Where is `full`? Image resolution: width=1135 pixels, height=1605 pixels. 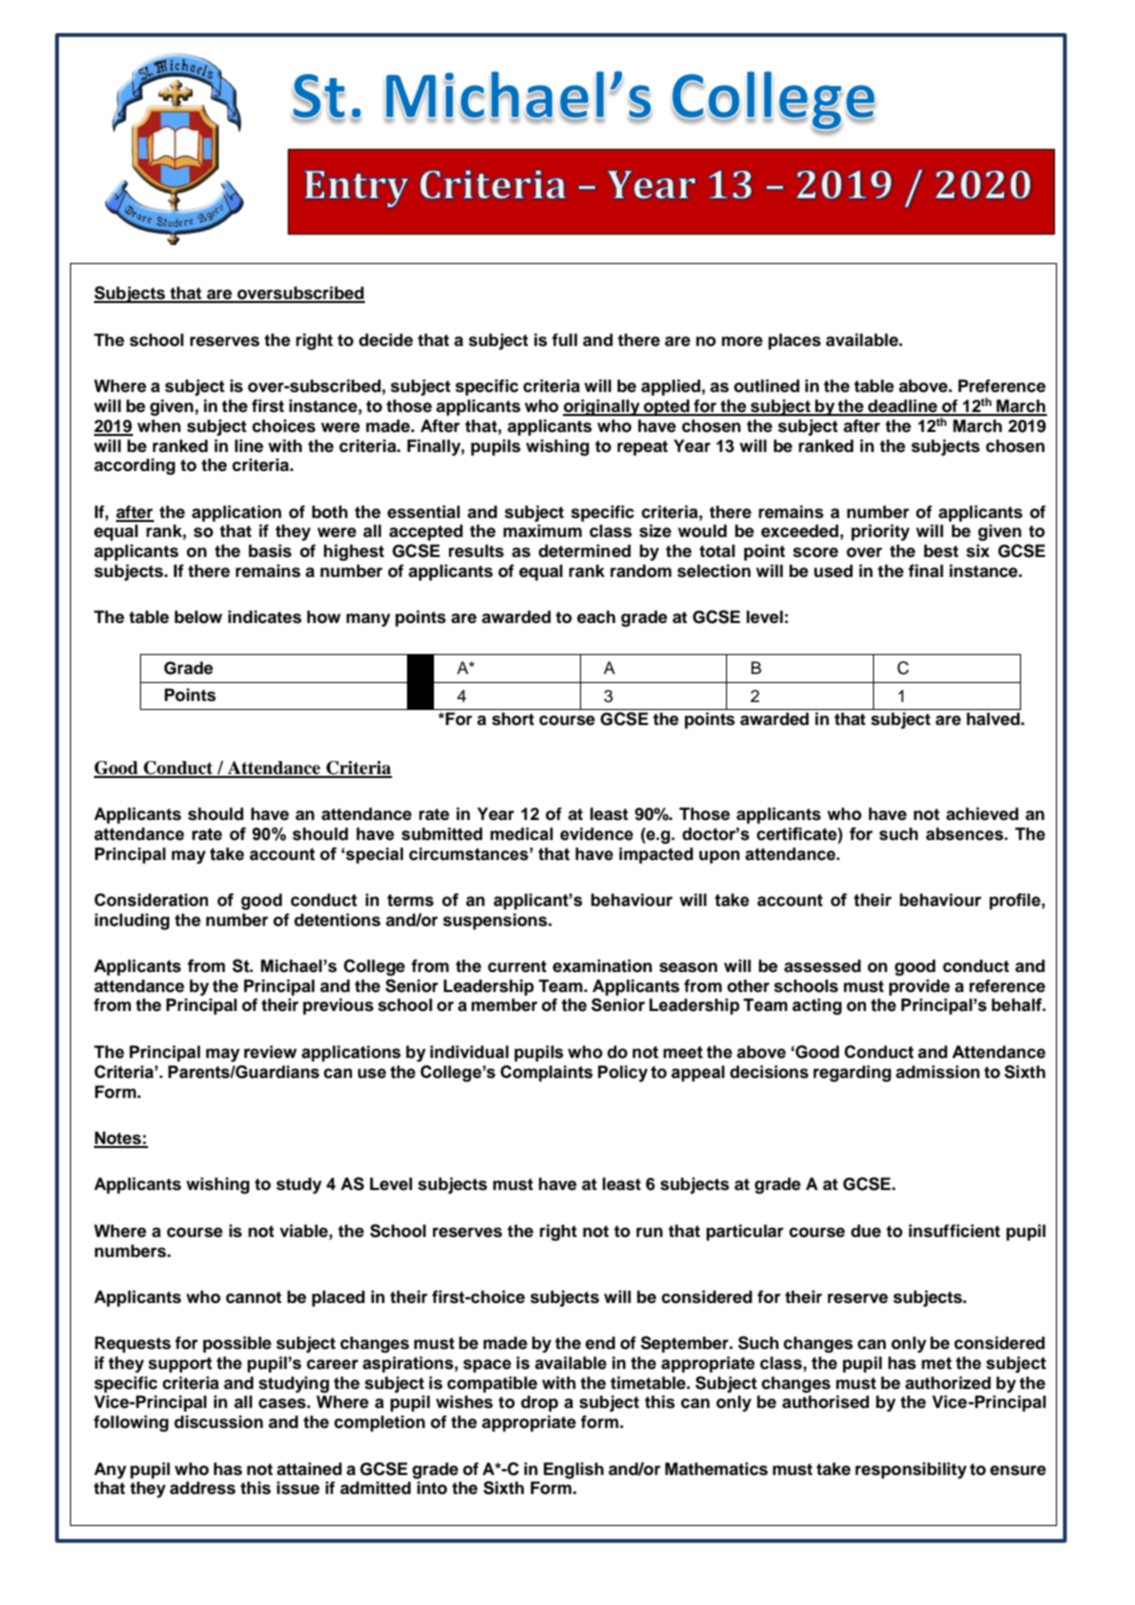 full is located at coordinates (564, 339).
